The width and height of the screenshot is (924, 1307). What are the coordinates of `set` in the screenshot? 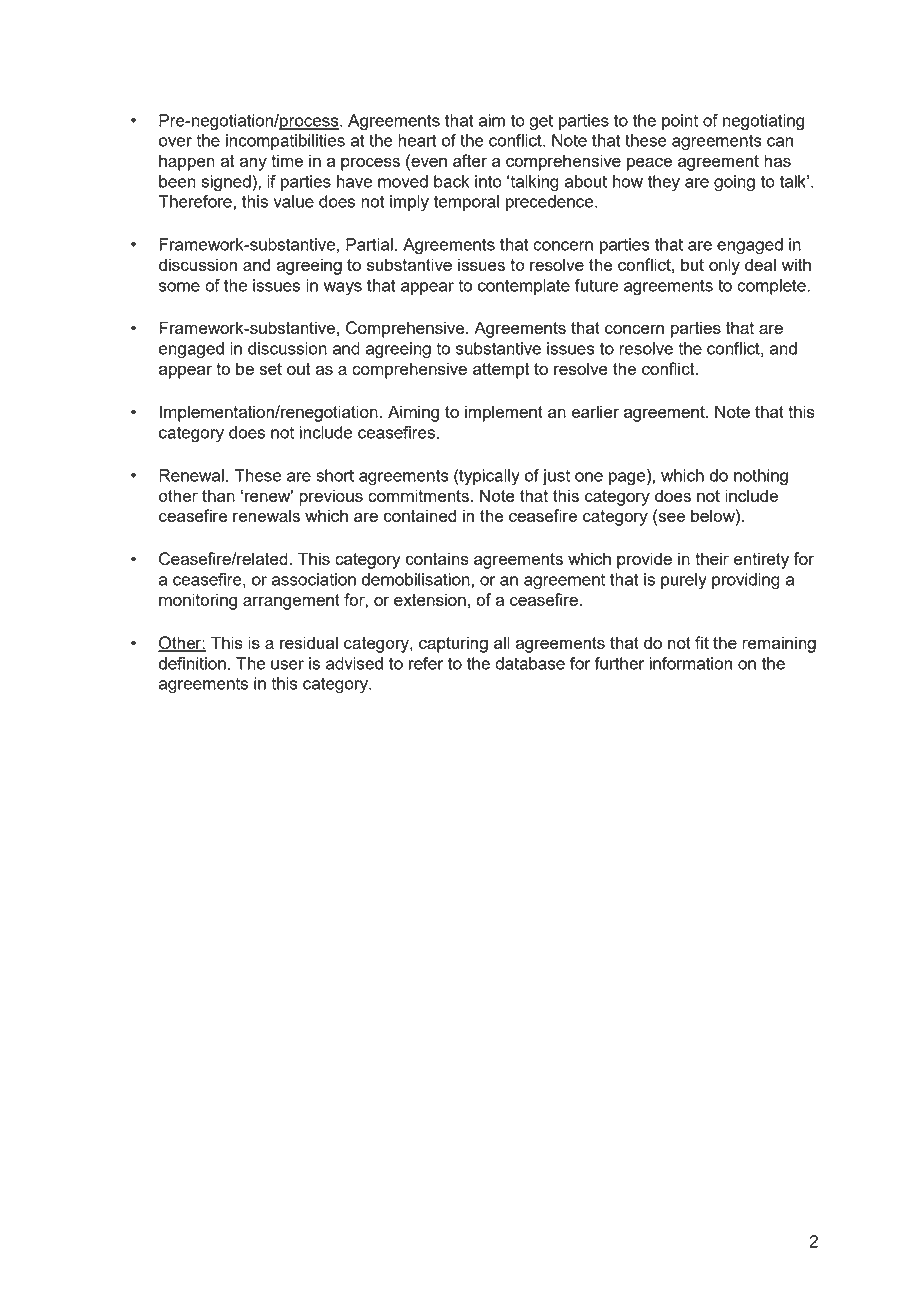 It's located at (271, 369).
